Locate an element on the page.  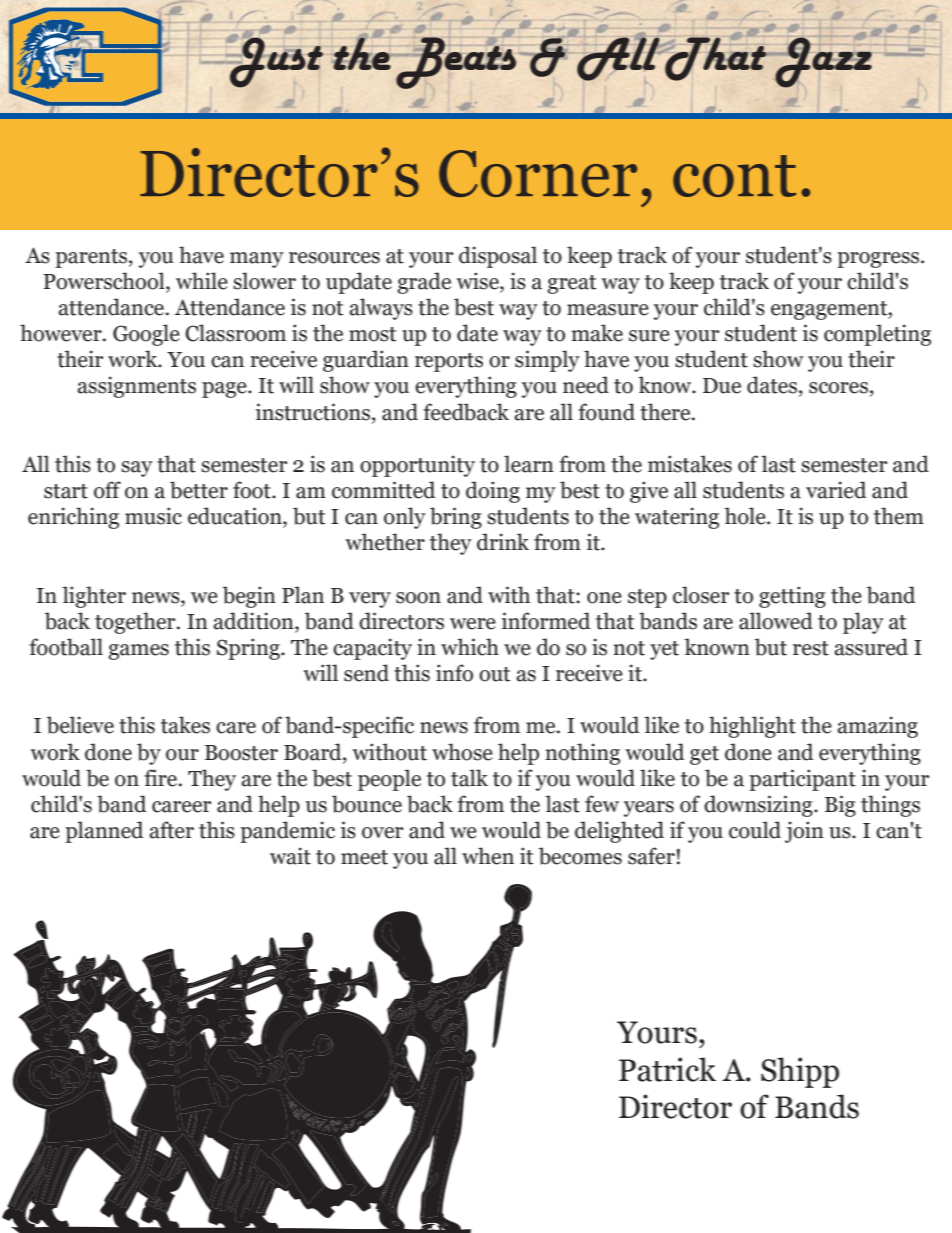
getting is located at coordinates (792, 597).
